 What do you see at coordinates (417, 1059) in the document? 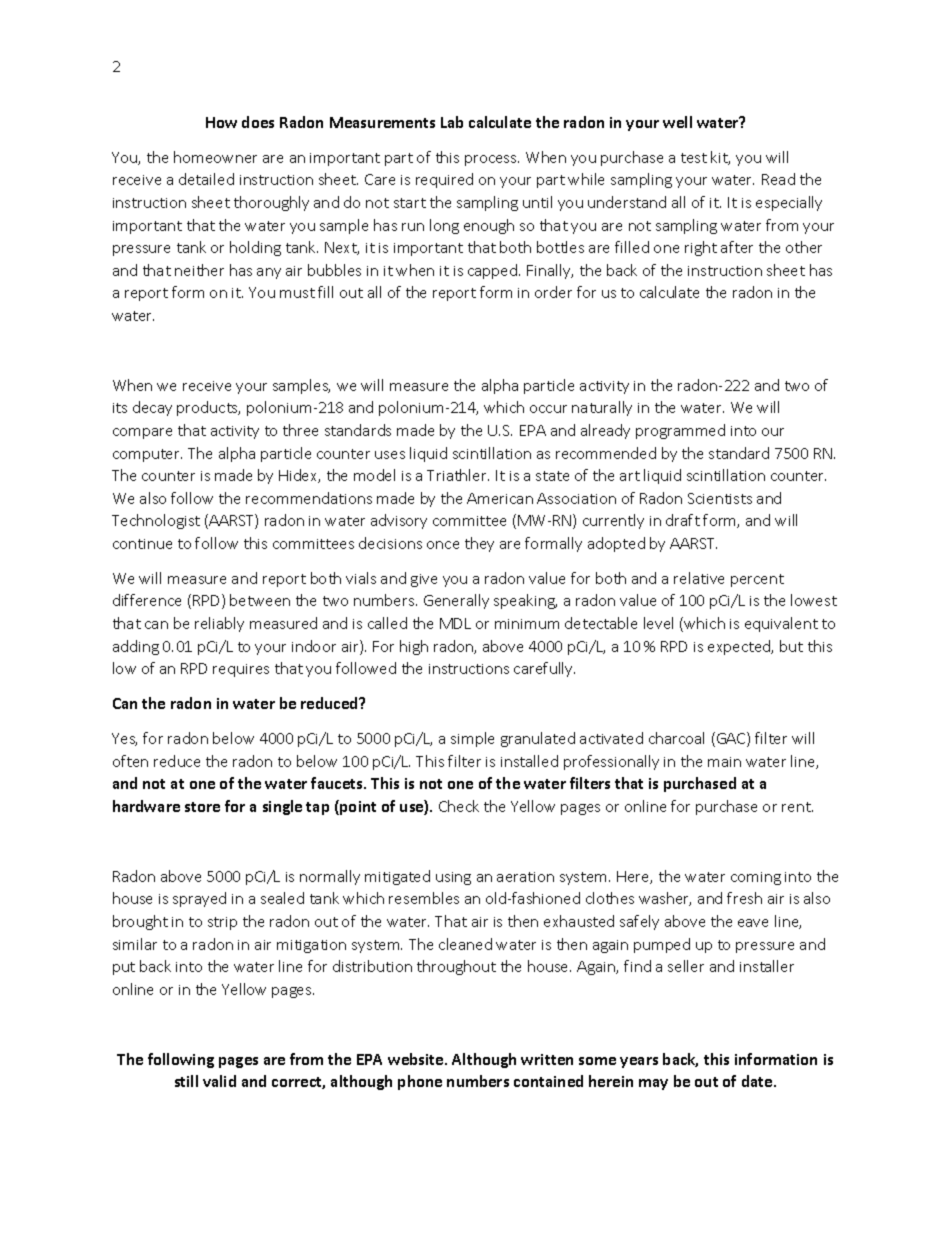
I see `website` at bounding box center [417, 1059].
